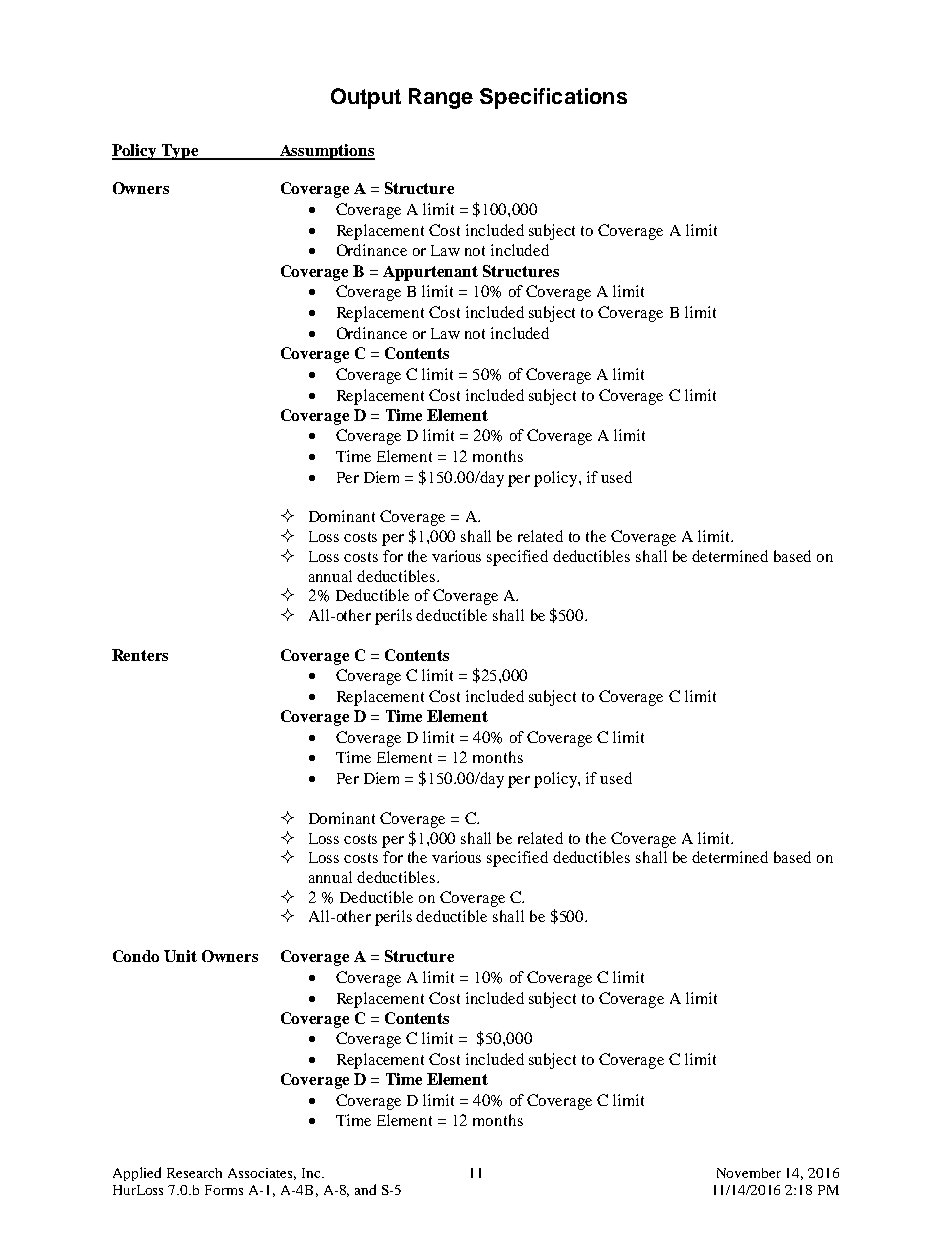 This screenshot has height=1233, width=952. Describe the element at coordinates (553, 98) in the screenshot. I see `Specifications` at that location.
